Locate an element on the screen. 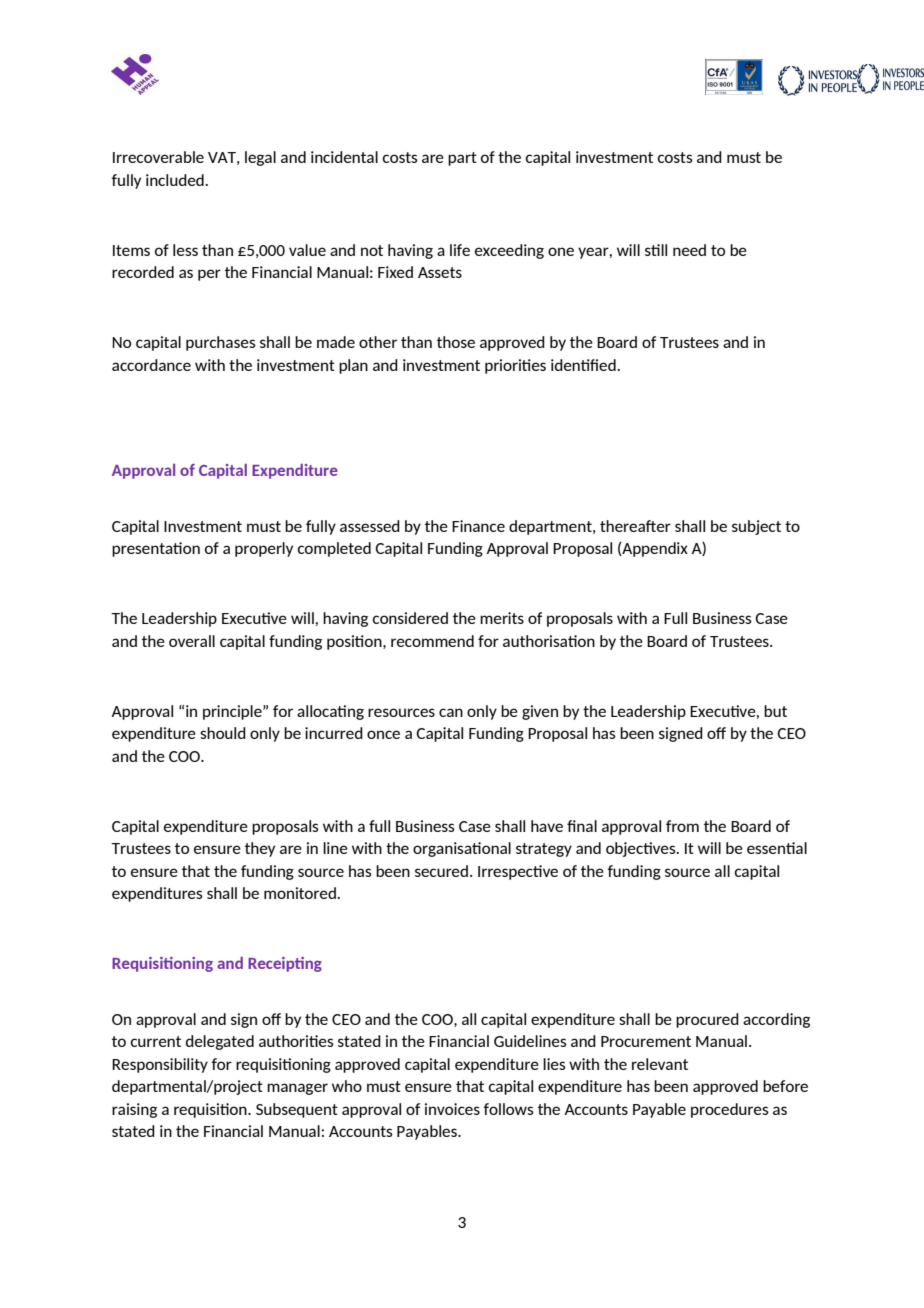  invoices is located at coordinates (452, 1109).
